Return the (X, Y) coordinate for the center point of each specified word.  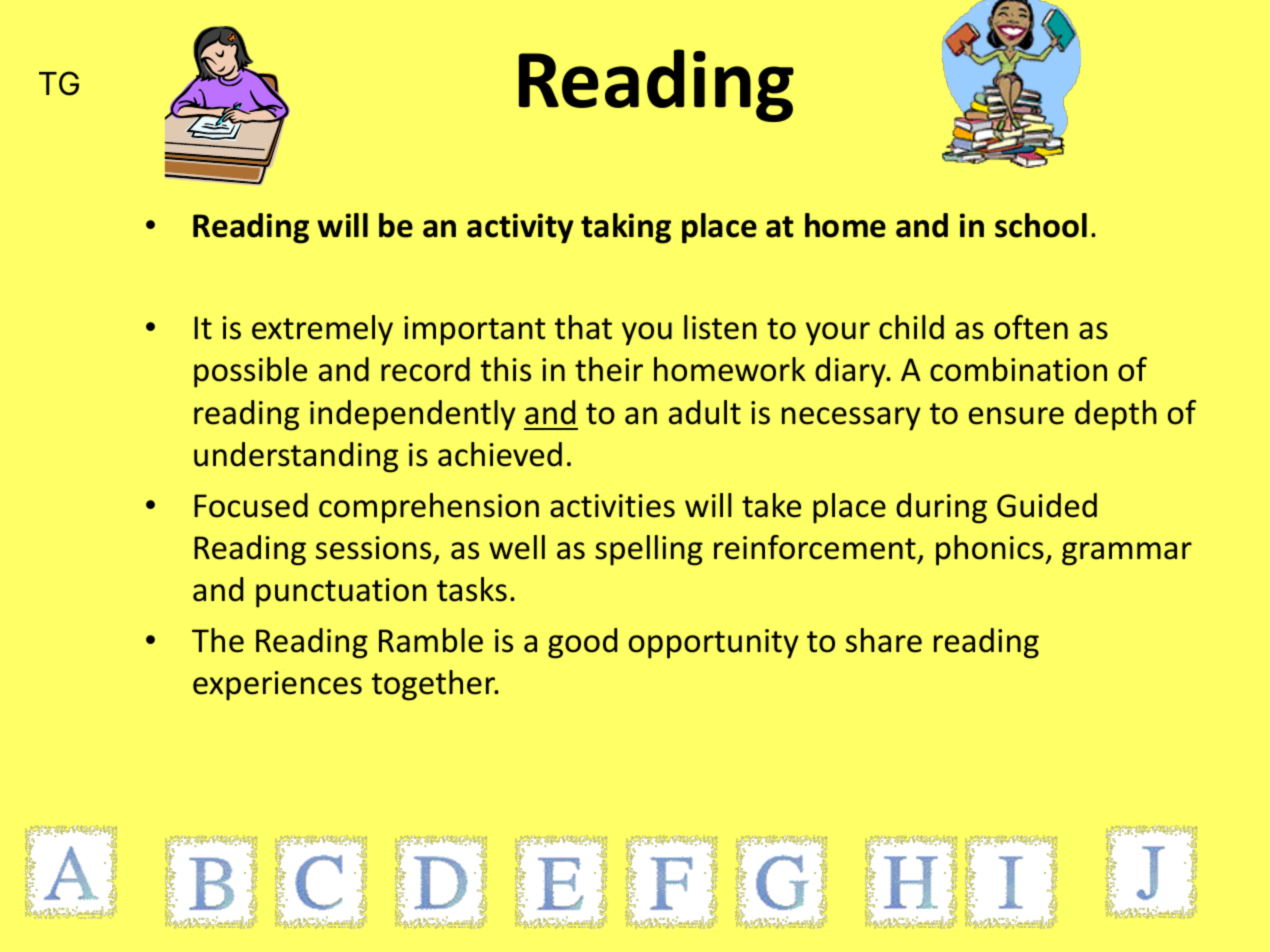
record (425, 369)
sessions (373, 548)
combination (1018, 369)
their (609, 369)
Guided (1047, 505)
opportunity (714, 644)
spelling (649, 550)
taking (626, 228)
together (435, 685)
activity (520, 228)
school (1041, 225)
